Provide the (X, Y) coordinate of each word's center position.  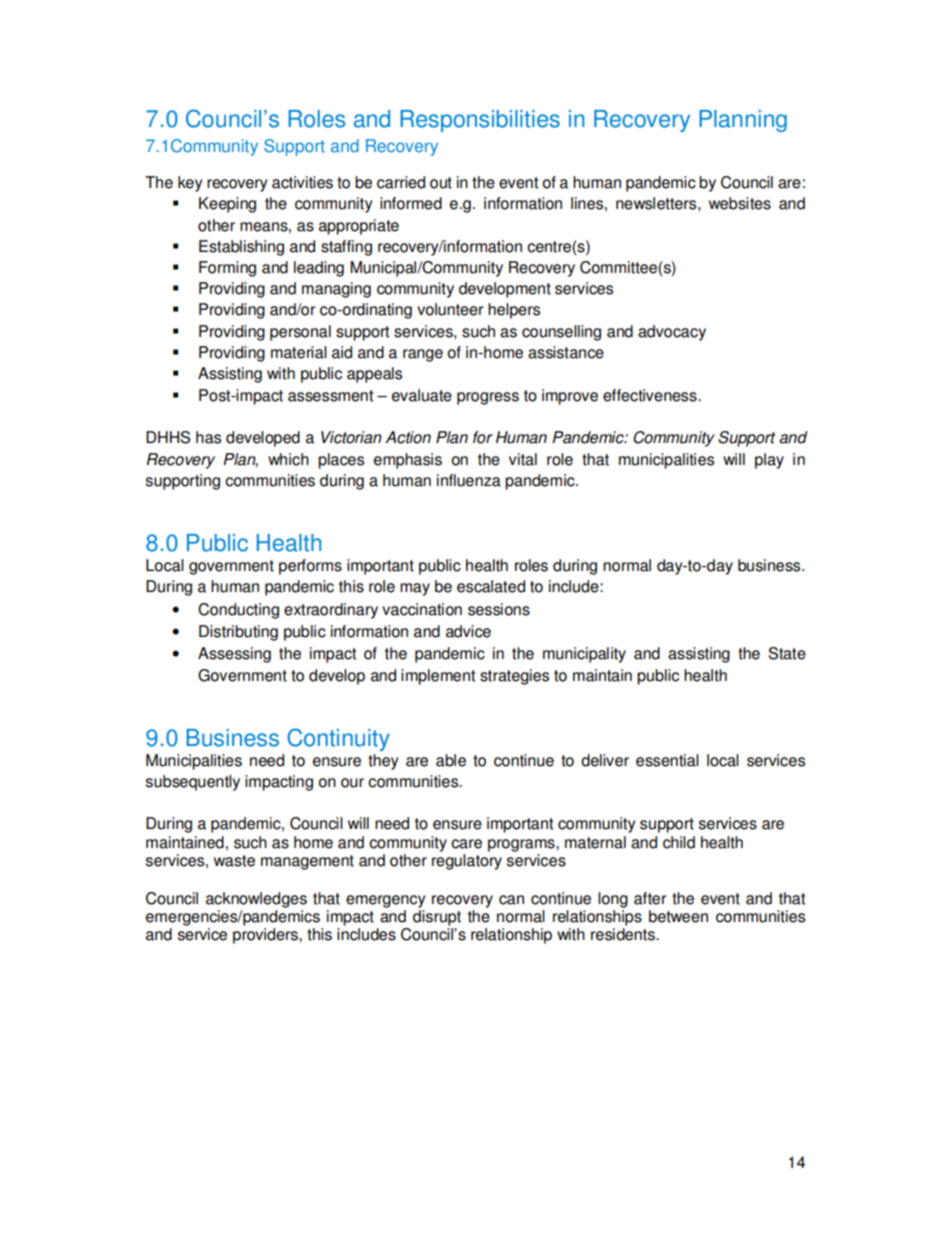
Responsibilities (480, 121)
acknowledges (256, 900)
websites (740, 203)
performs (310, 567)
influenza (469, 480)
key (190, 184)
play (769, 461)
